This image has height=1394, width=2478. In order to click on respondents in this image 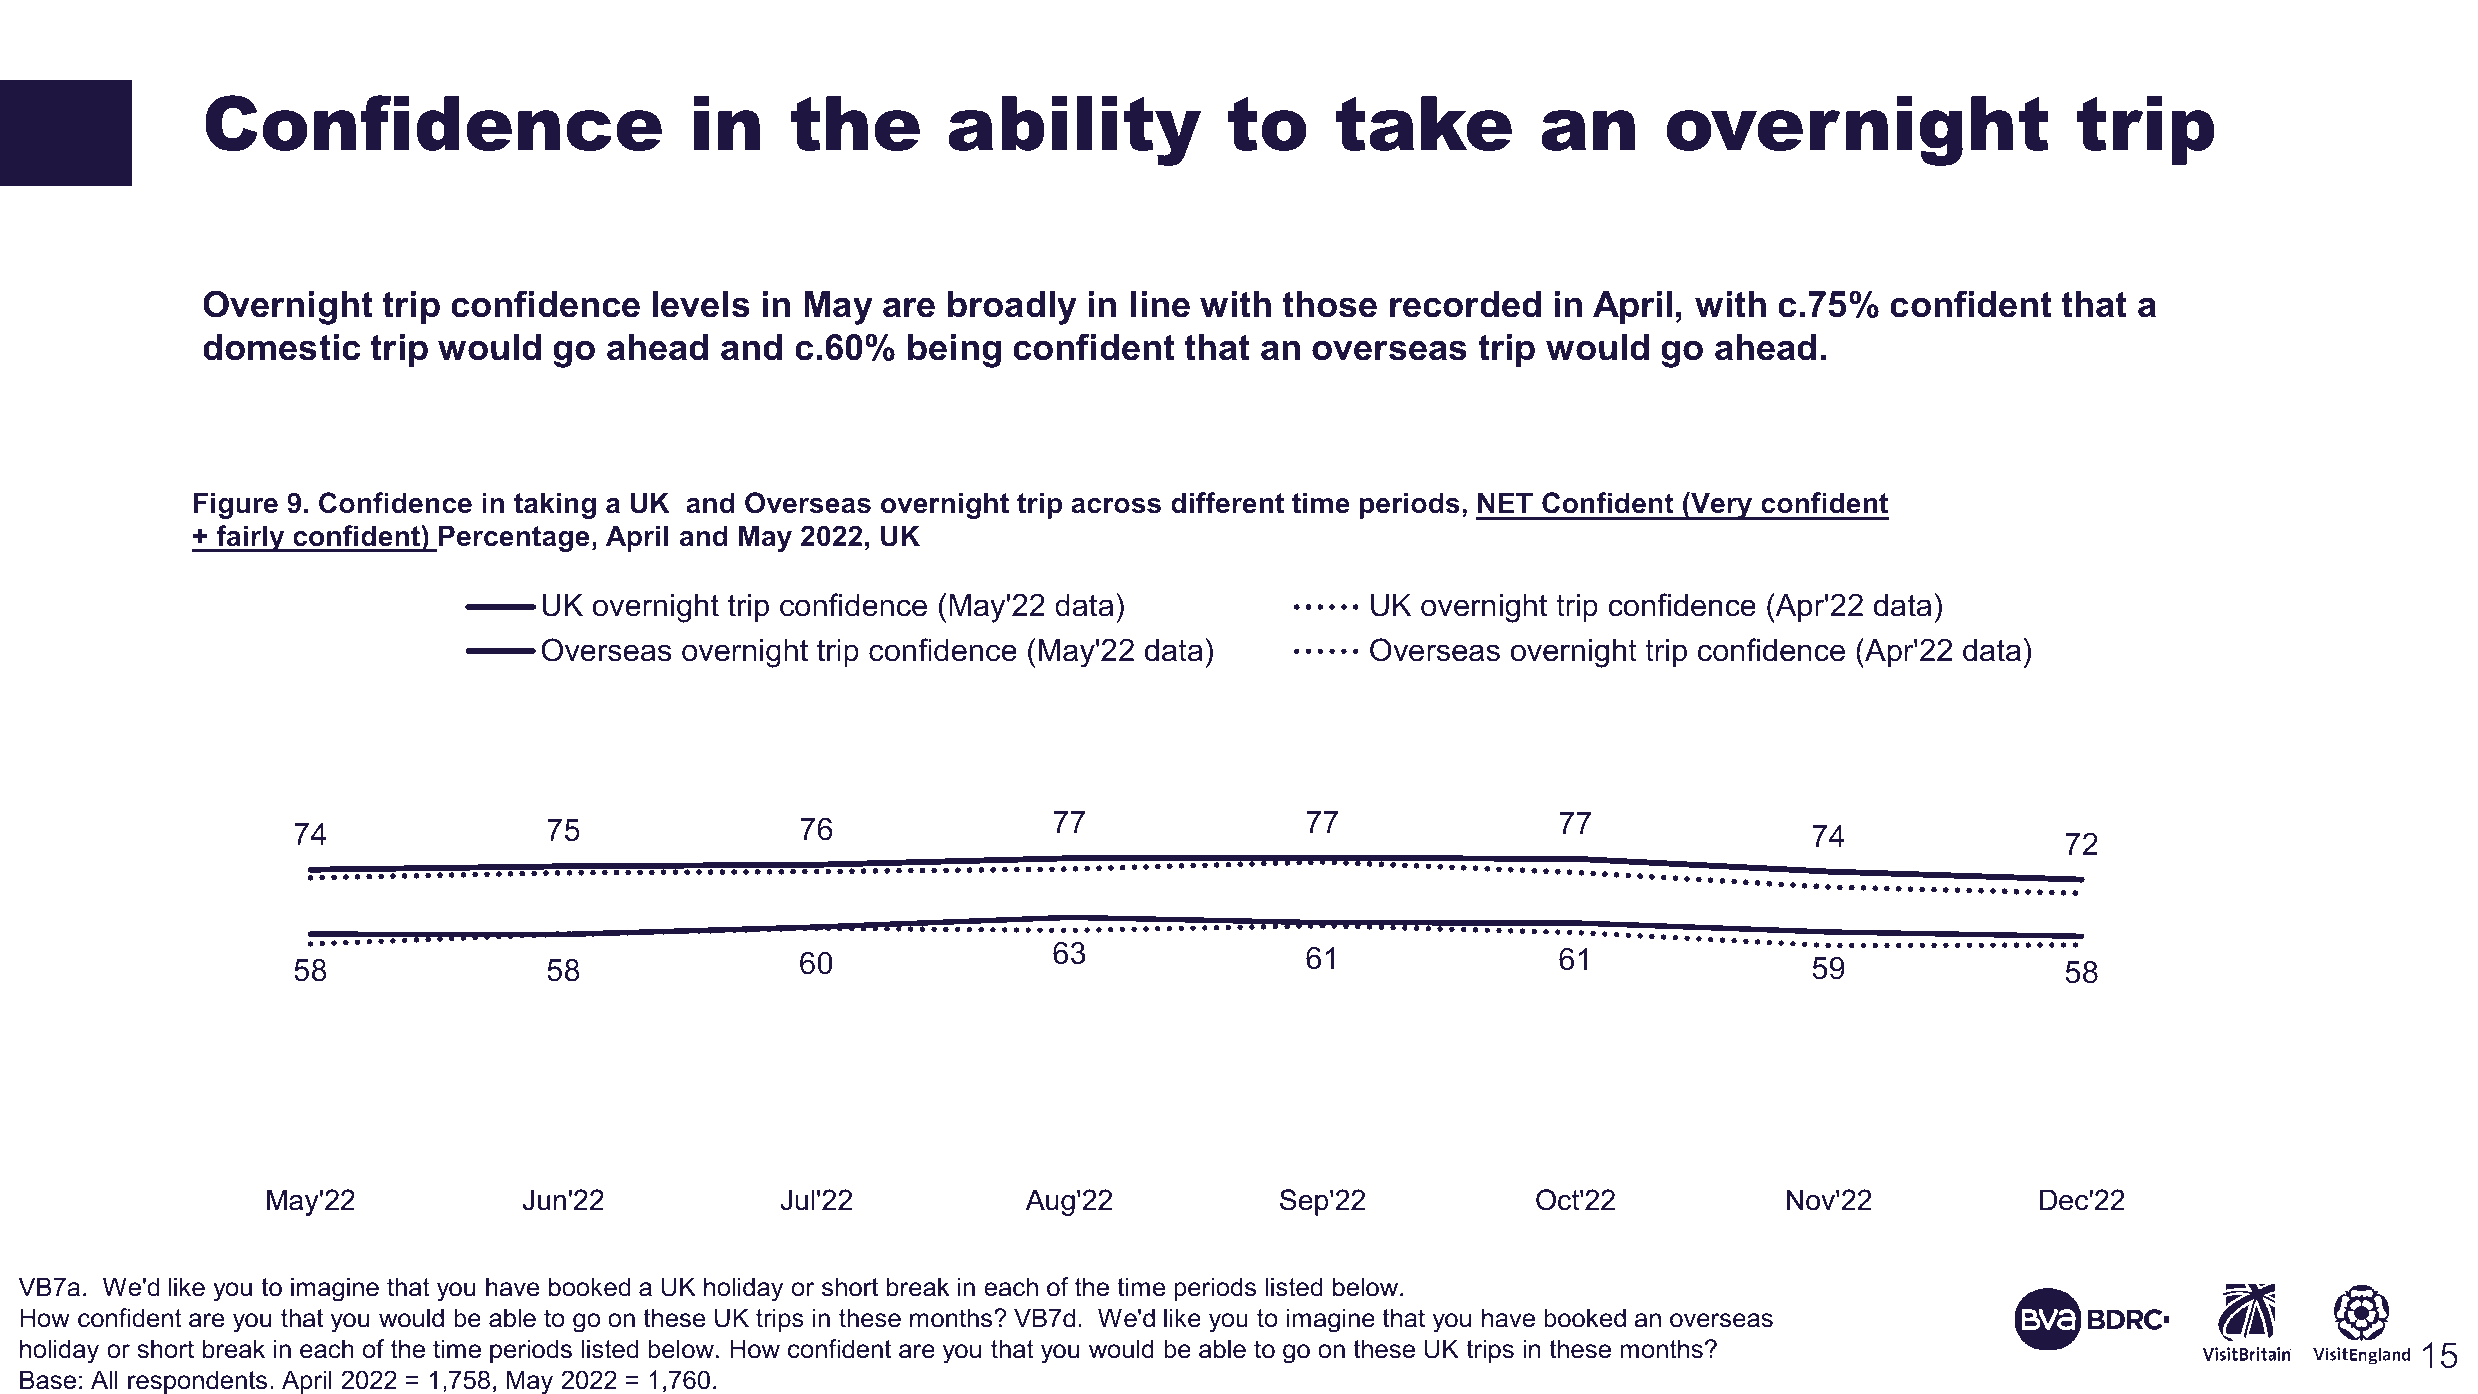, I will do `click(197, 1382)`.
